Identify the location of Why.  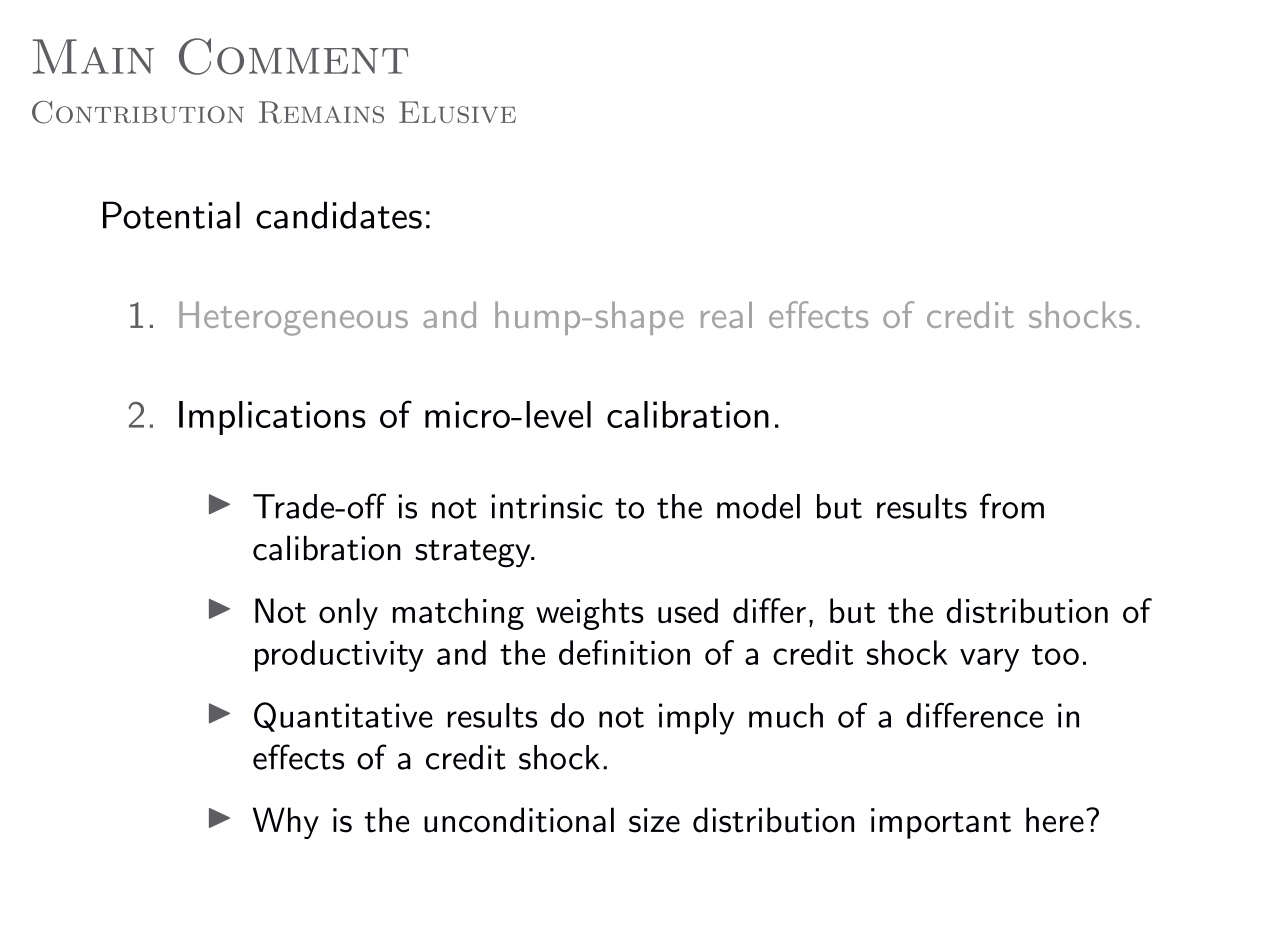
(286, 823).
